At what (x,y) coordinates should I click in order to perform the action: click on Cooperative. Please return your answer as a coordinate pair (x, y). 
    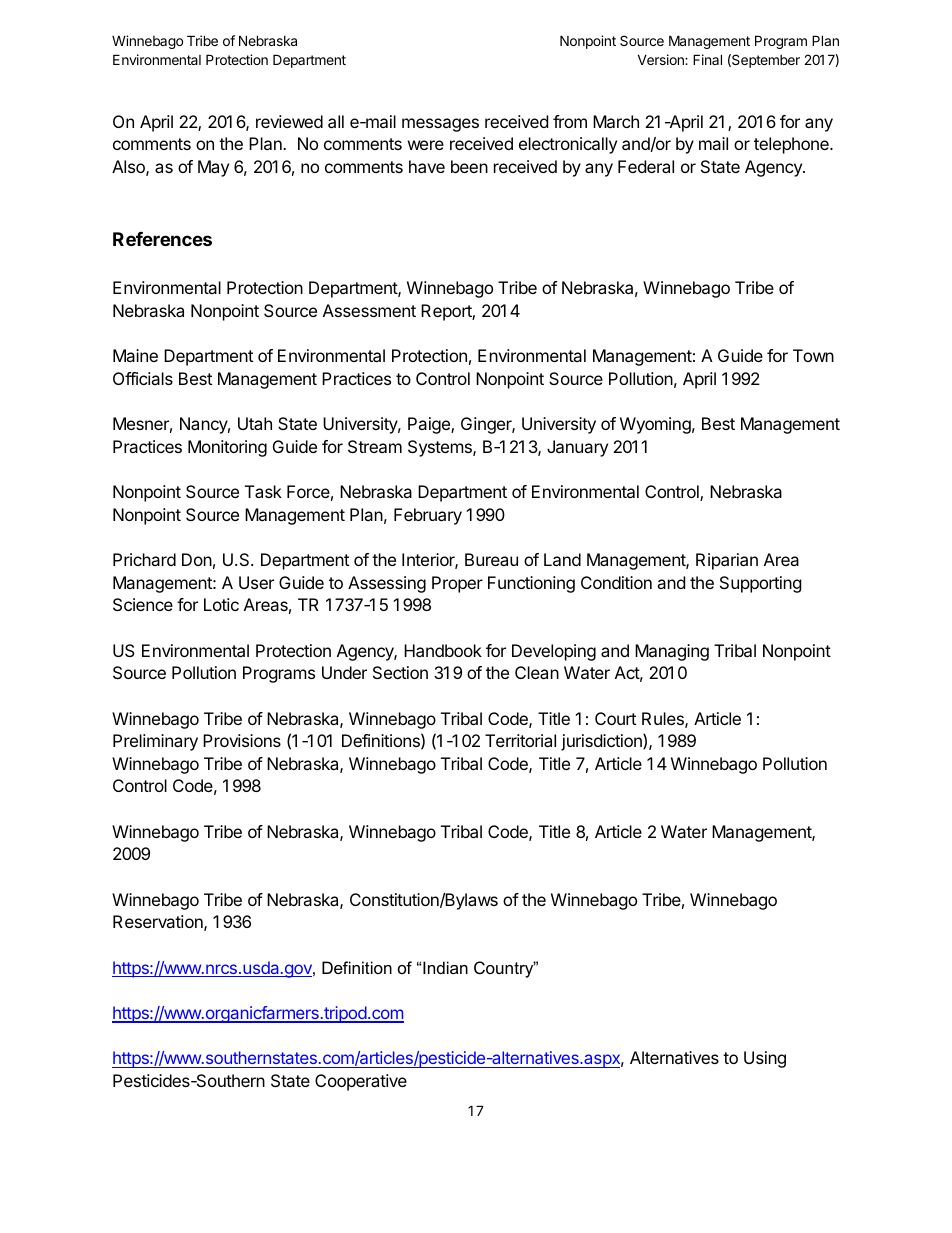
    Looking at the image, I should click on (361, 1082).
